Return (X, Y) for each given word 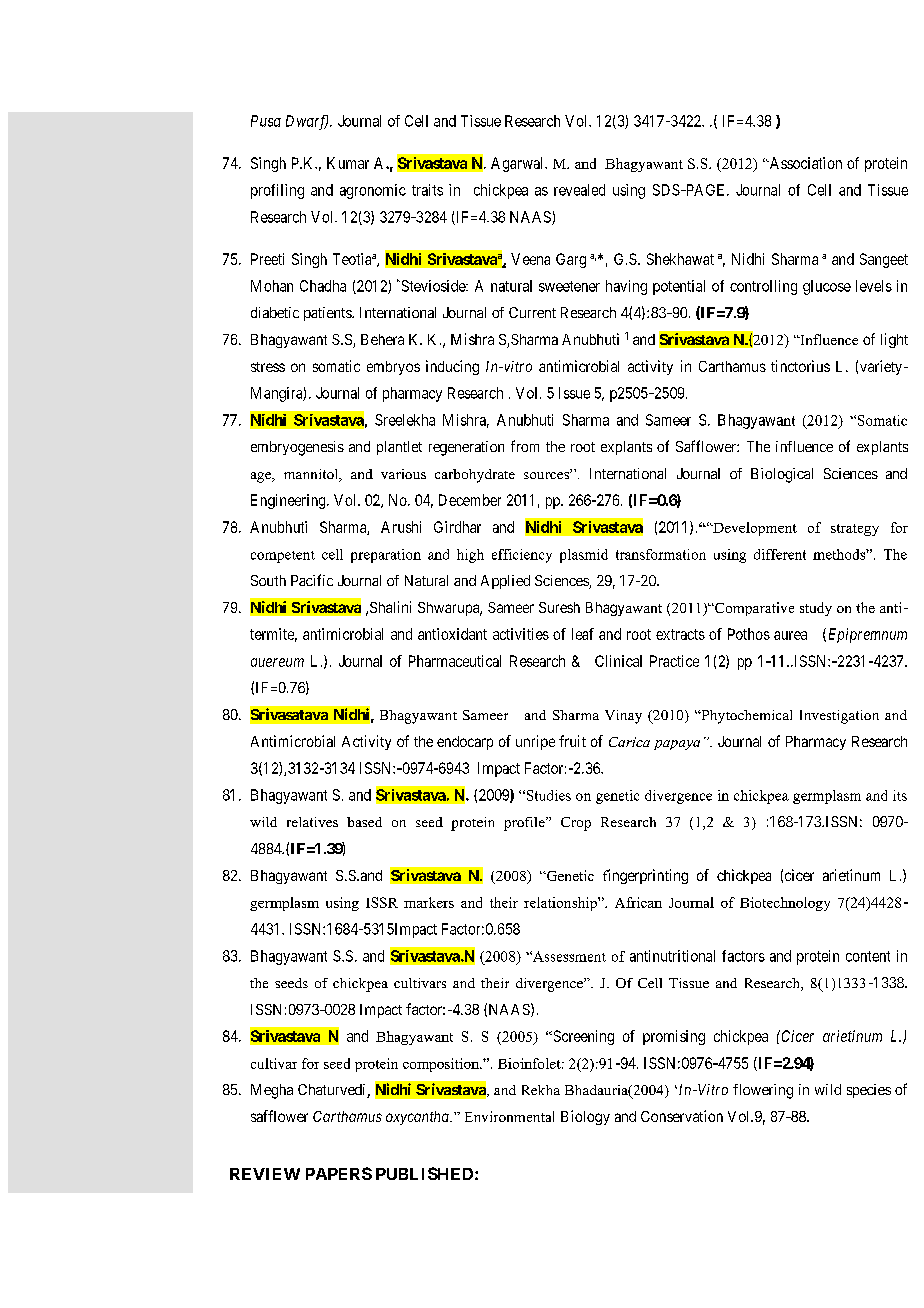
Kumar (348, 163)
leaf (583, 634)
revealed (579, 190)
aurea (790, 635)
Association (804, 163)
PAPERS (339, 1173)
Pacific (312, 580)
